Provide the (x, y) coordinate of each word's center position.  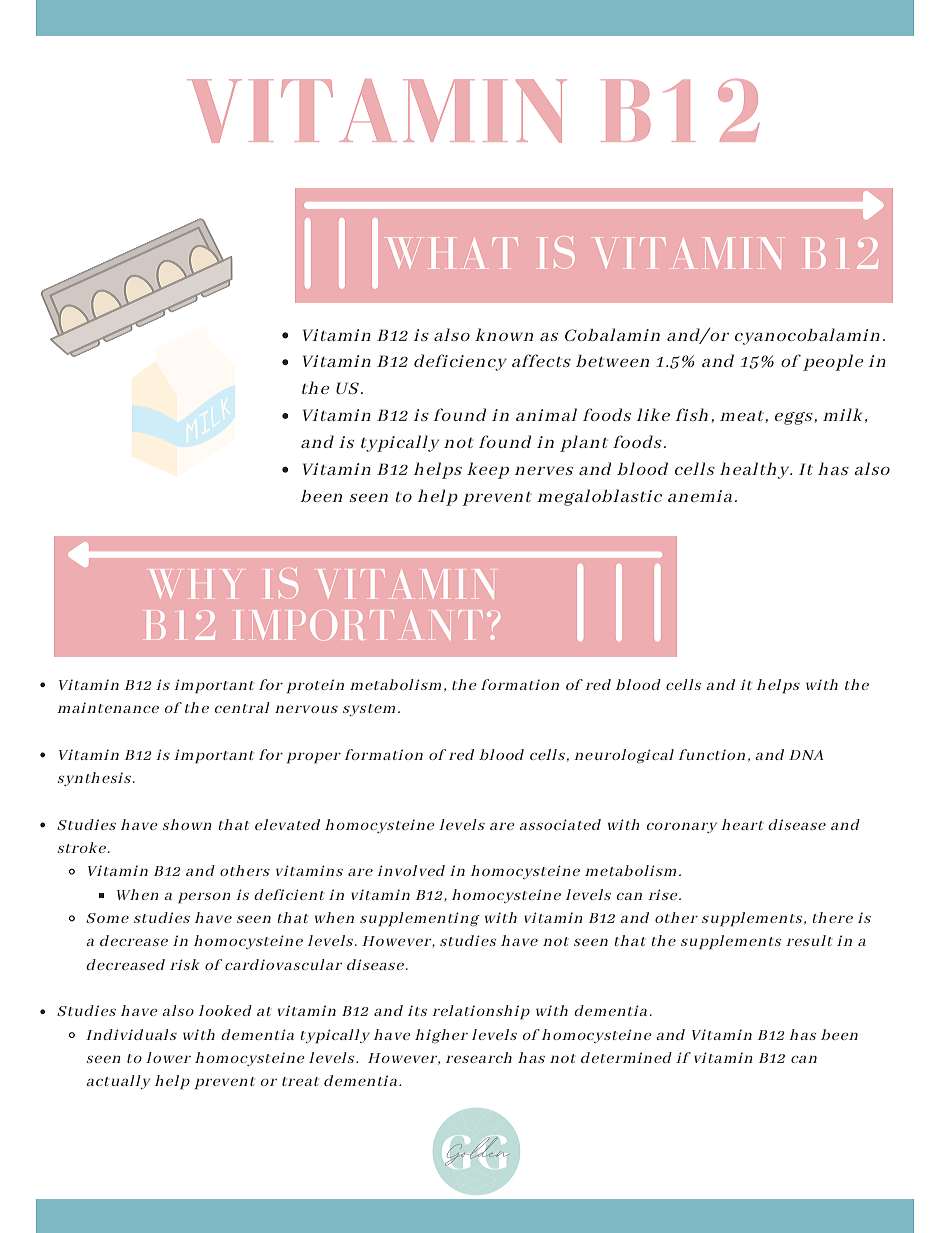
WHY (196, 584)
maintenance (108, 707)
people (833, 362)
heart (742, 824)
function (712, 754)
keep (488, 470)
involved (411, 870)
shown (187, 824)
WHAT (452, 253)
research (479, 1057)
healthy (756, 470)
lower (168, 1057)
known (504, 334)
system (369, 710)
